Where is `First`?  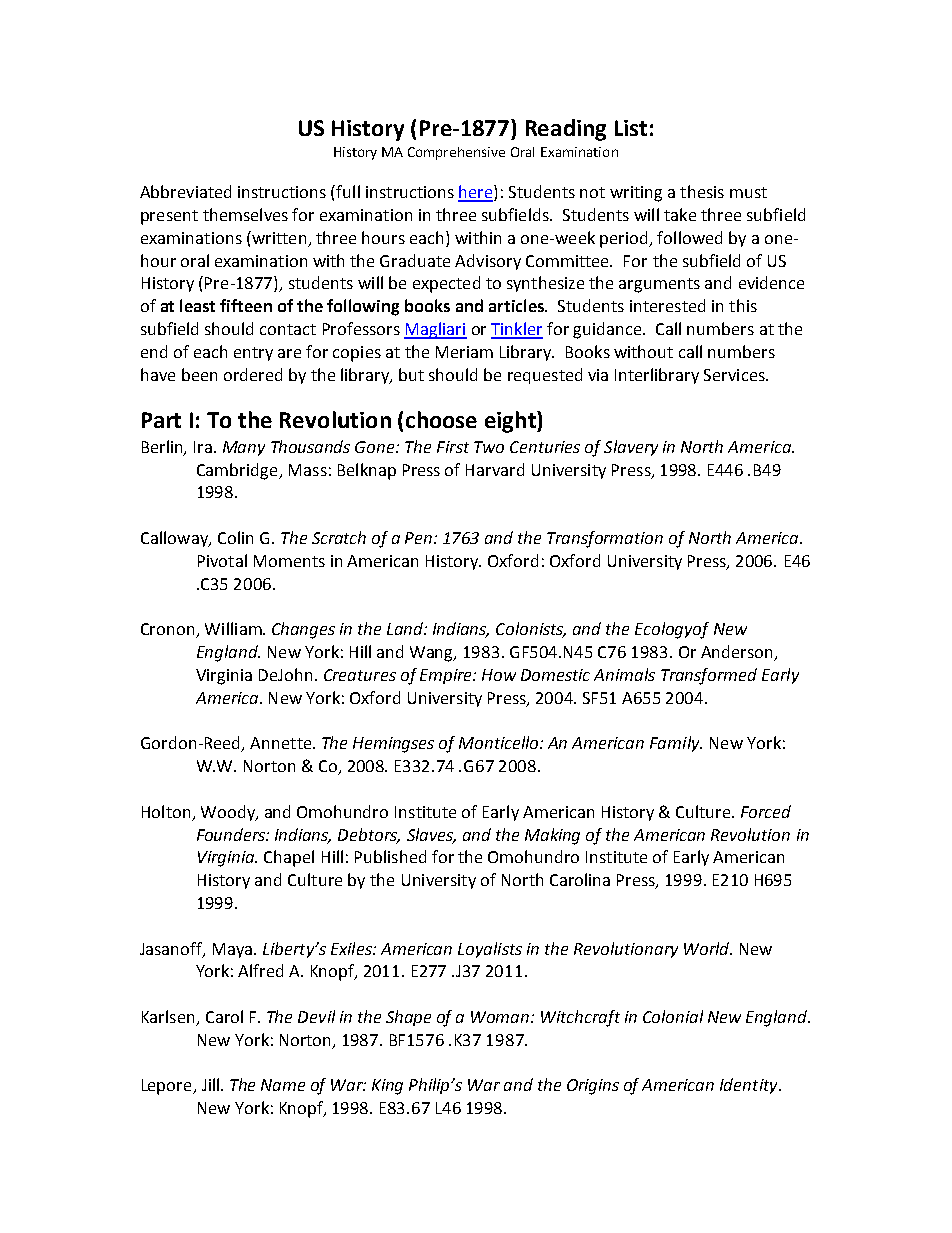 First is located at coordinates (453, 447).
